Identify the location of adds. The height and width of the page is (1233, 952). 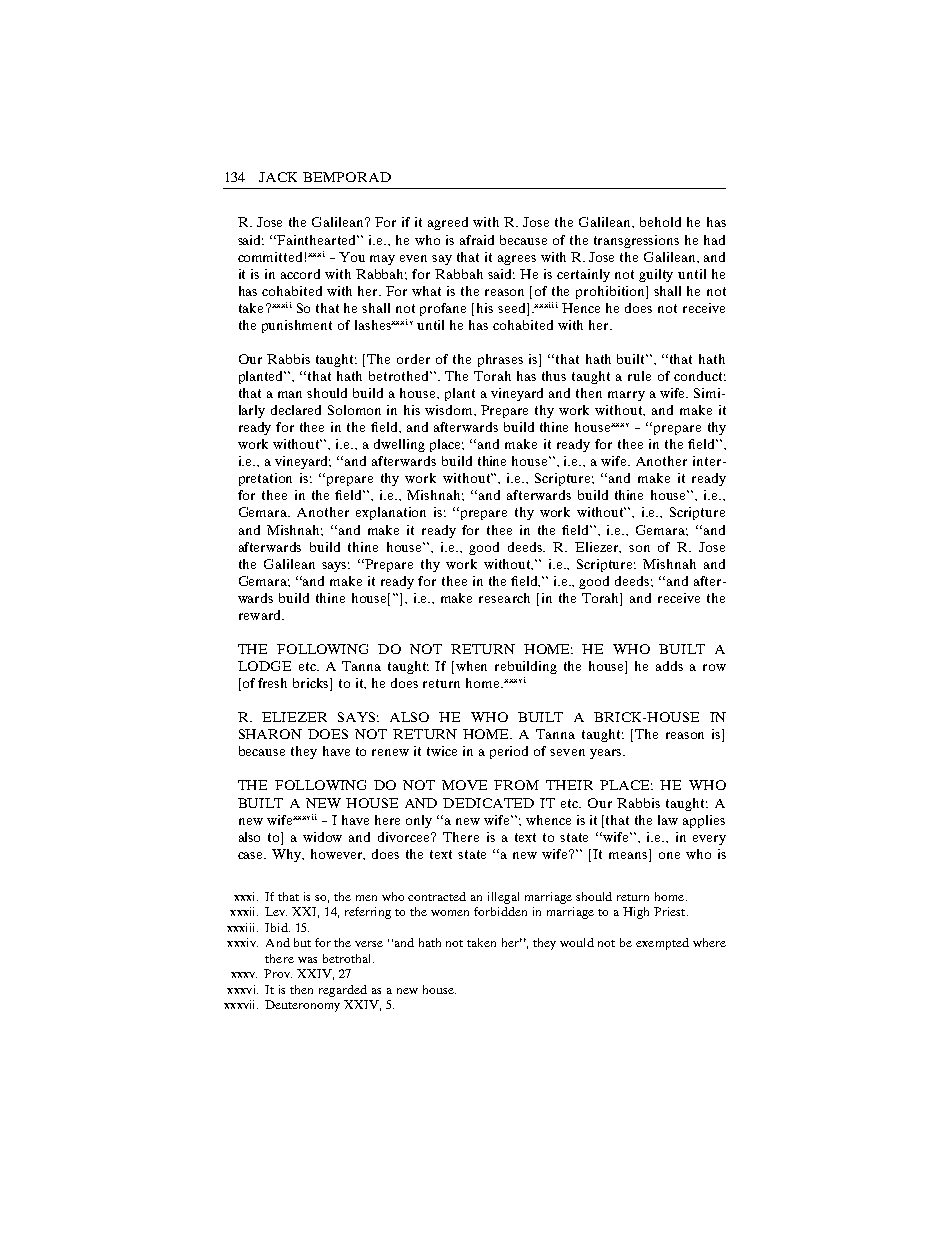
(669, 666).
